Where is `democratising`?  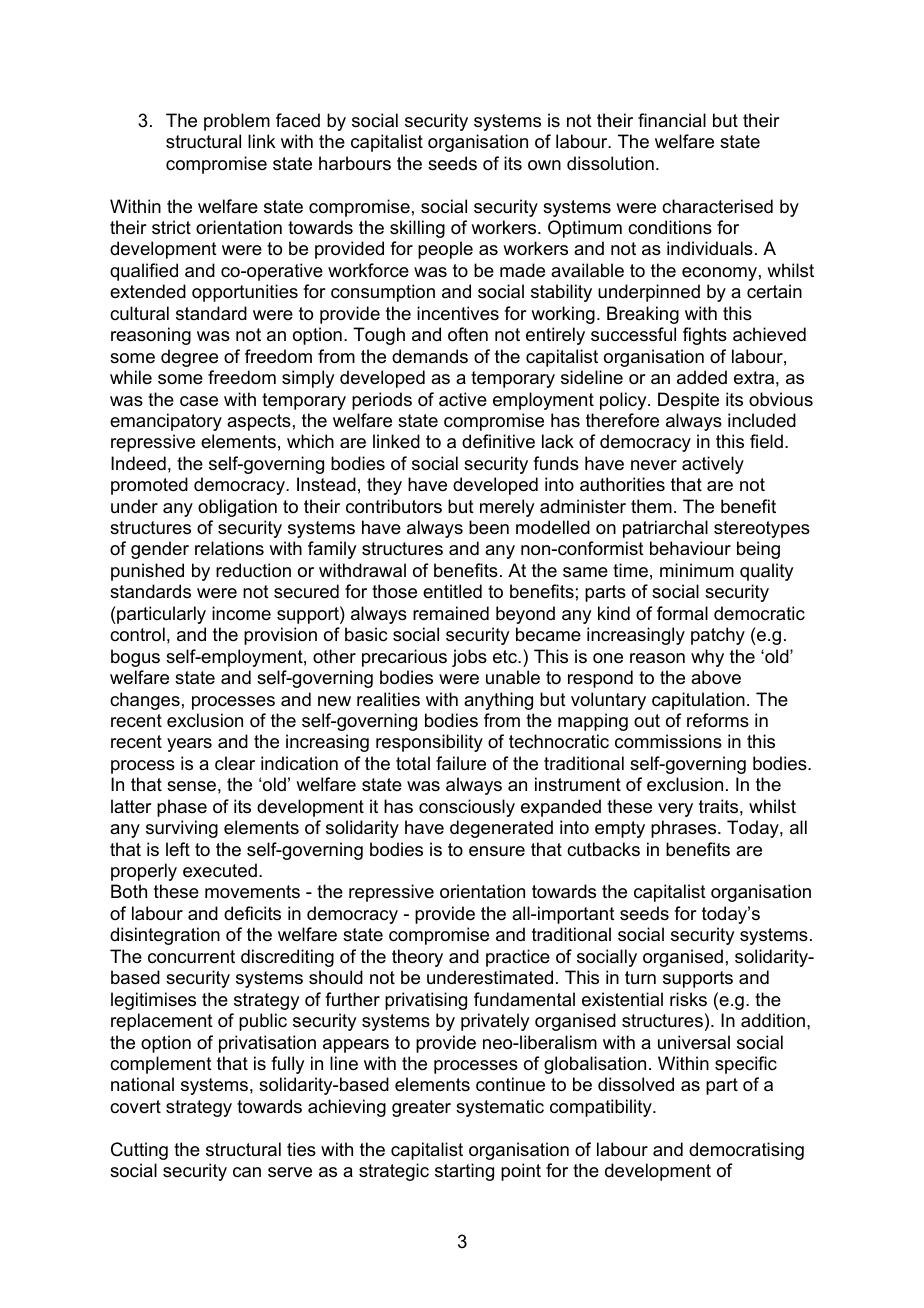 democratising is located at coordinates (746, 1151).
